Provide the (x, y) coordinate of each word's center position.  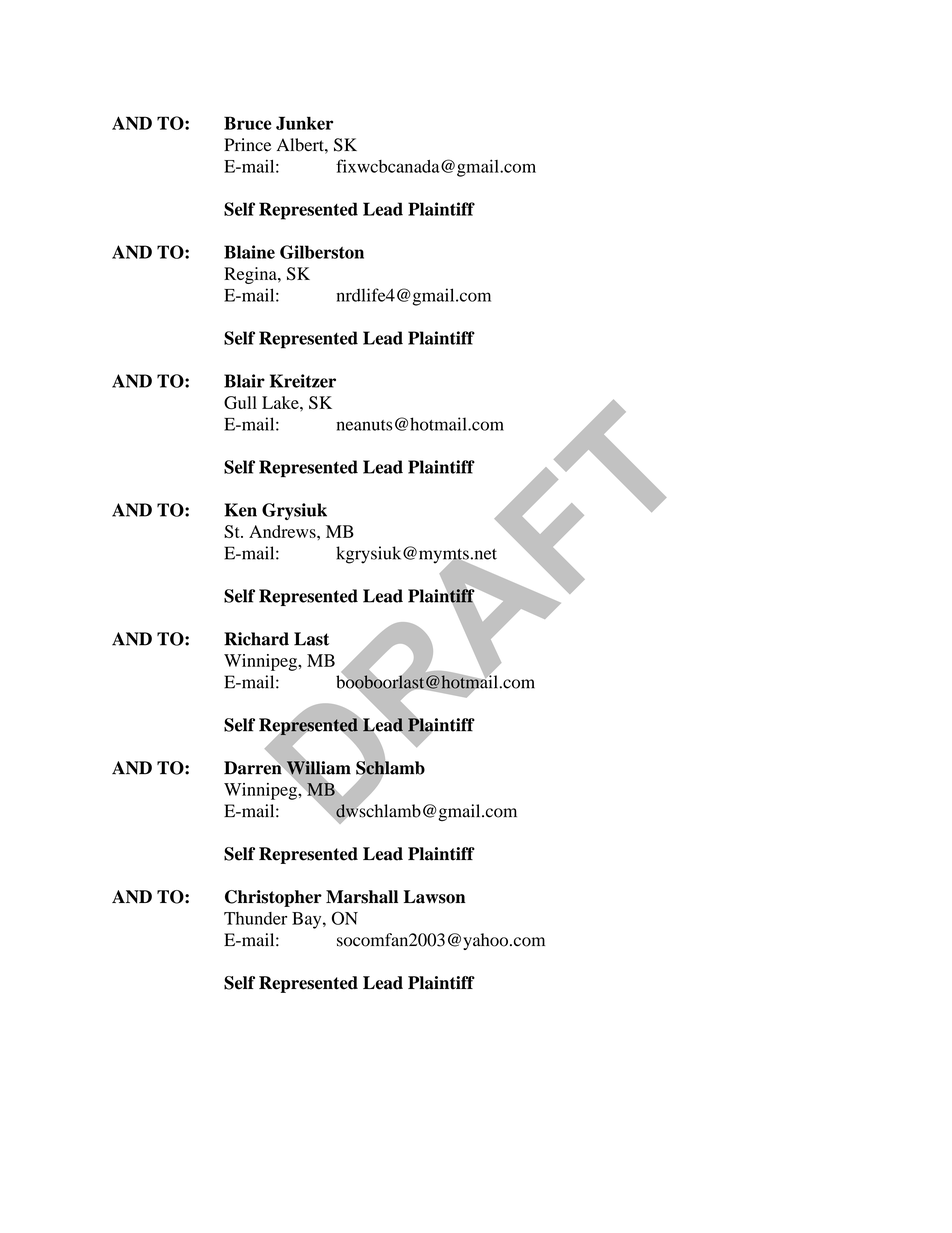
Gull (240, 403)
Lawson (434, 897)
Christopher (273, 898)
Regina (251, 275)
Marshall (362, 897)
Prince (247, 144)
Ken (240, 510)
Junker (304, 123)
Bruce (248, 123)
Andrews (283, 531)
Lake (281, 402)
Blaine (249, 252)
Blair (244, 381)
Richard (256, 639)
